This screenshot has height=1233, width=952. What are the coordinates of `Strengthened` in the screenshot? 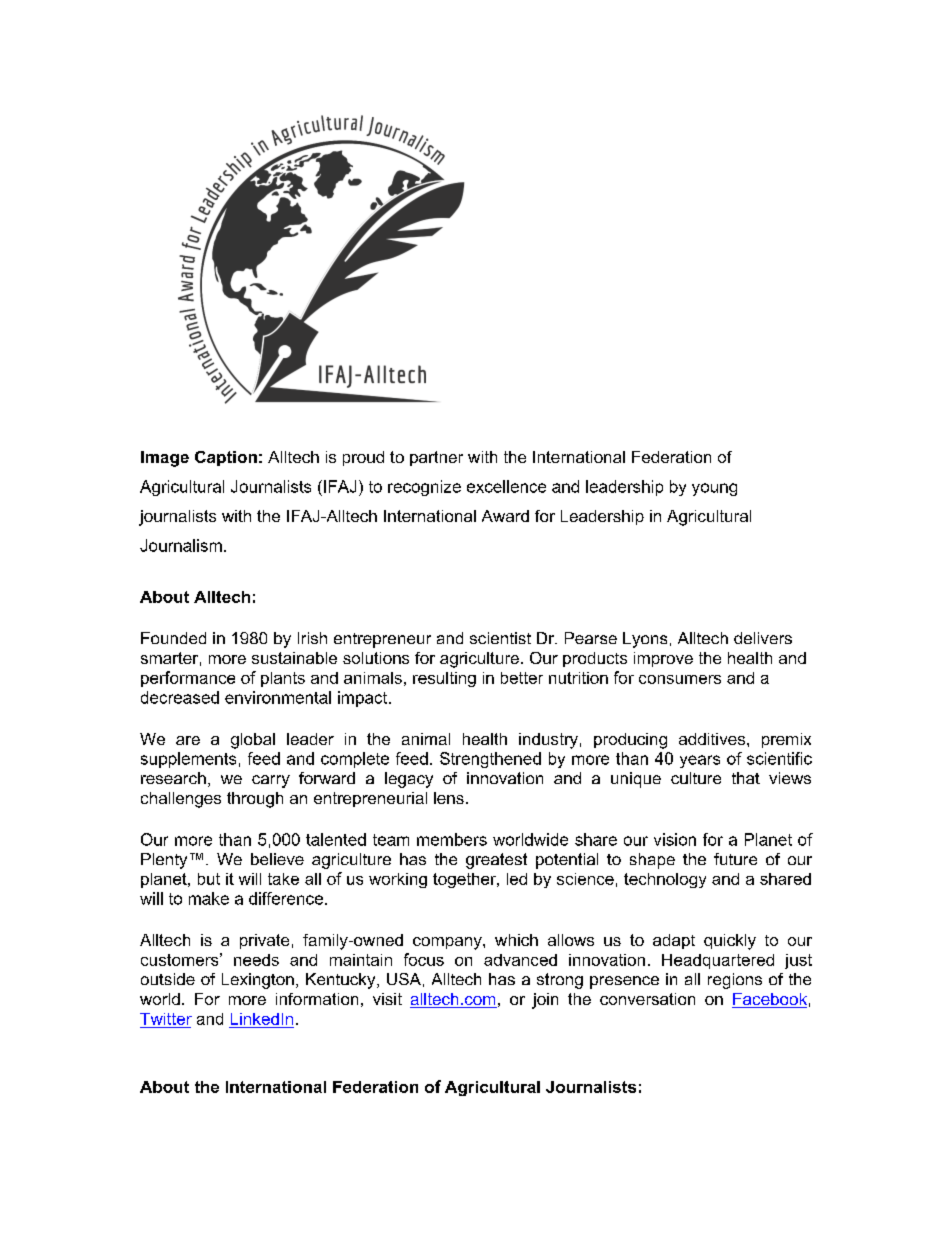 It's located at (490, 760).
